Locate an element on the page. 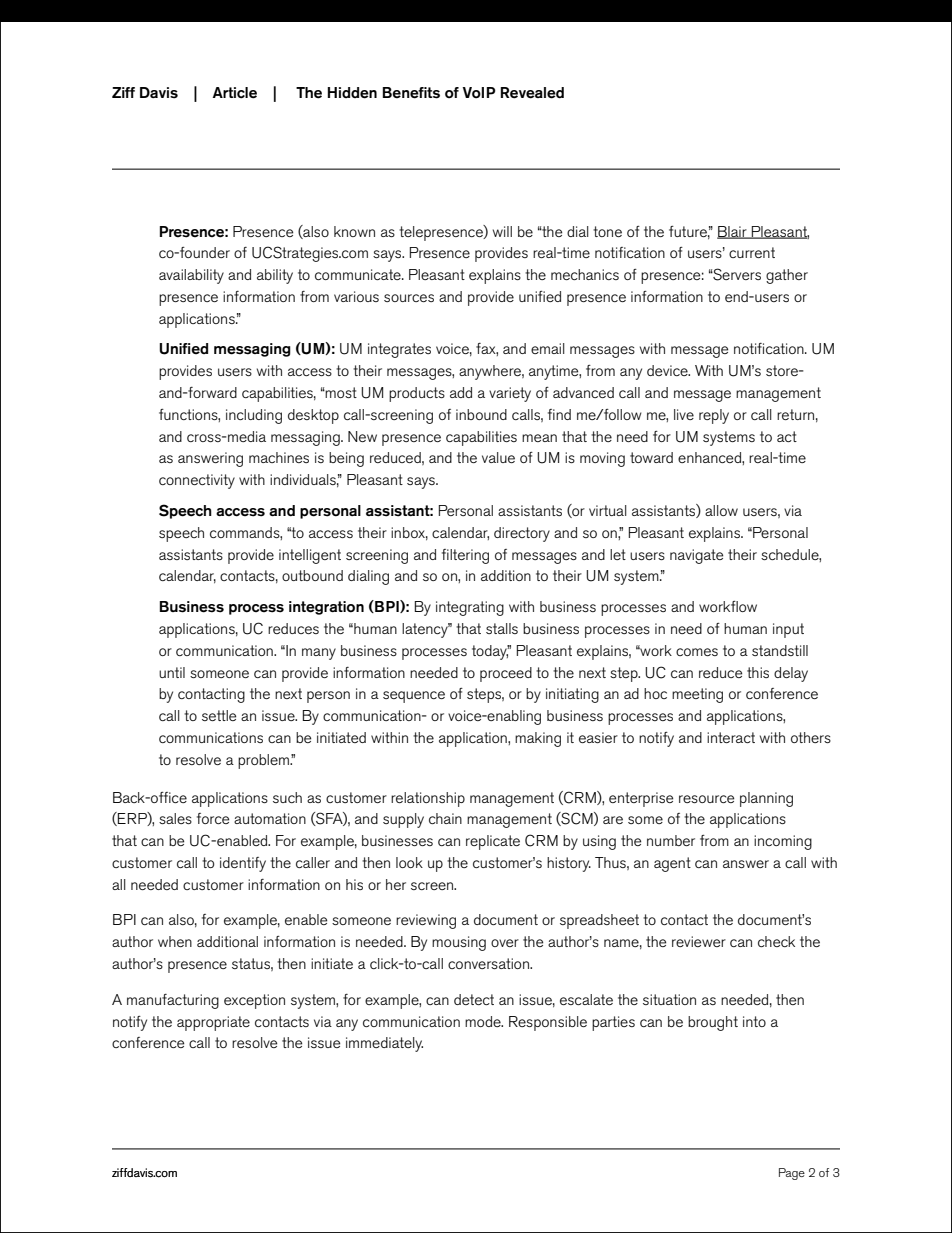 The height and width of the document is (1233, 952). Blair is located at coordinates (733, 232).
